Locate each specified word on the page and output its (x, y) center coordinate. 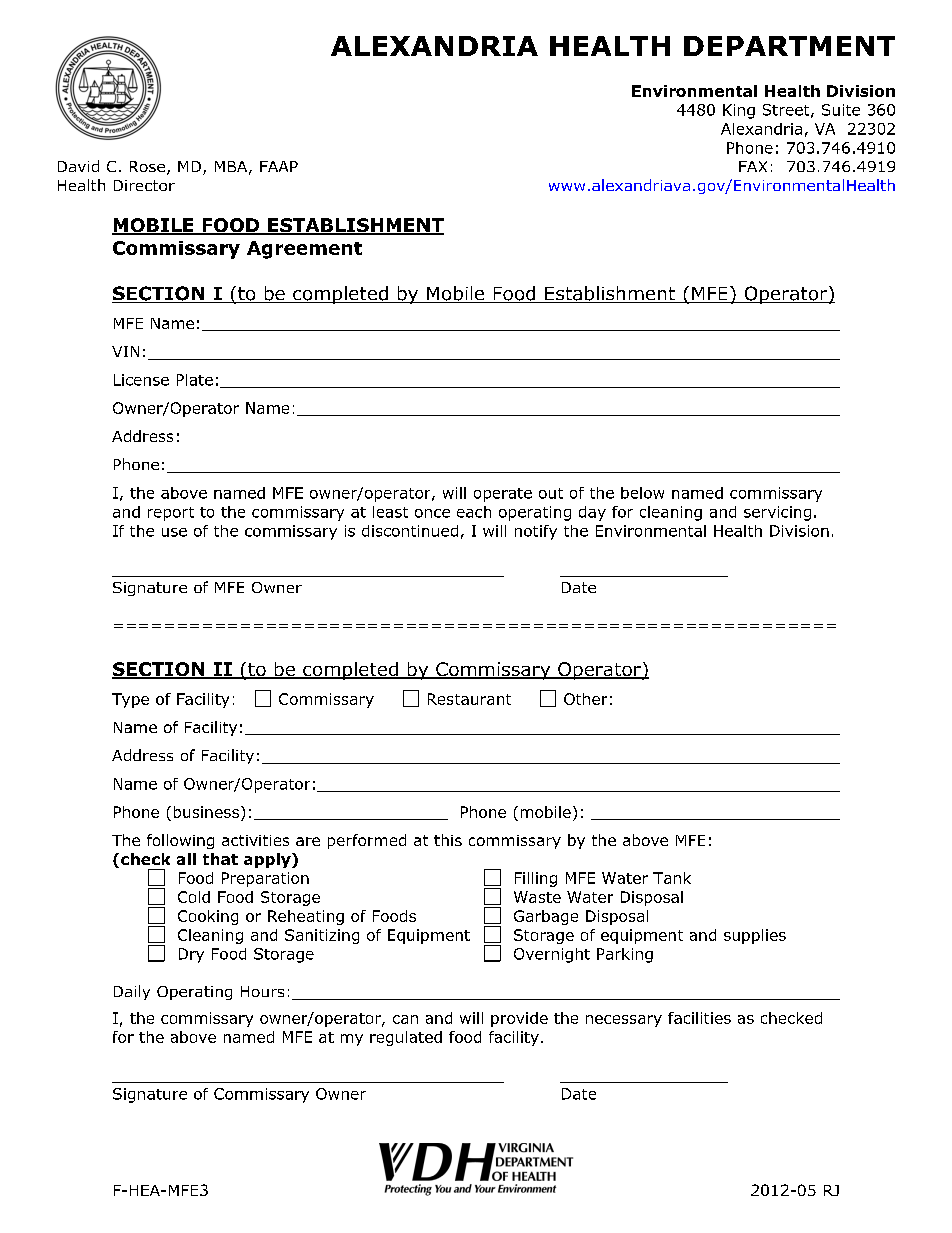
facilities (699, 1018)
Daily (132, 992)
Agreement (304, 250)
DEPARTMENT (789, 46)
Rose (147, 166)
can (405, 1019)
